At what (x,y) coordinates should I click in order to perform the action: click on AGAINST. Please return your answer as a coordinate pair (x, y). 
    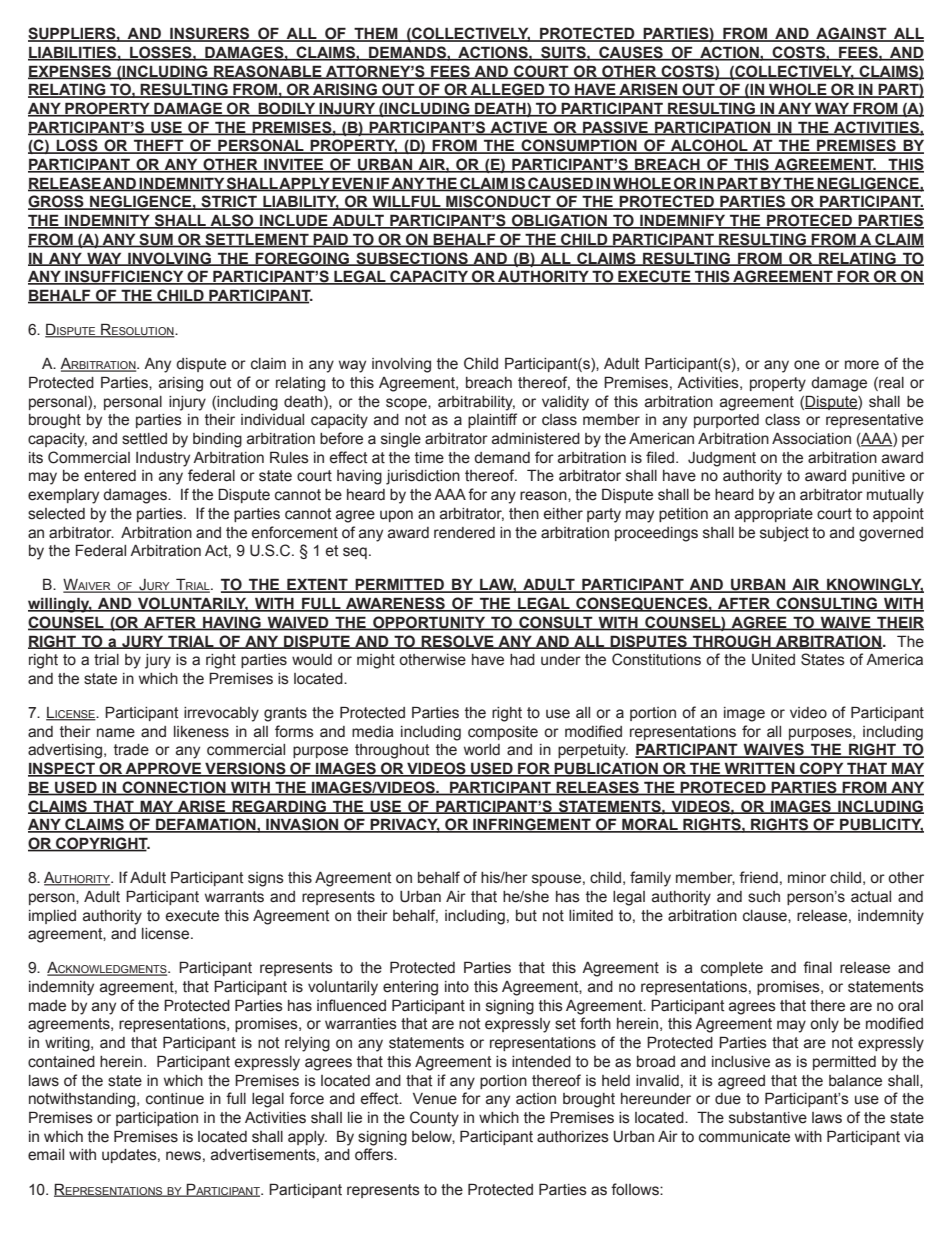
    Looking at the image, I should click on (851, 34).
